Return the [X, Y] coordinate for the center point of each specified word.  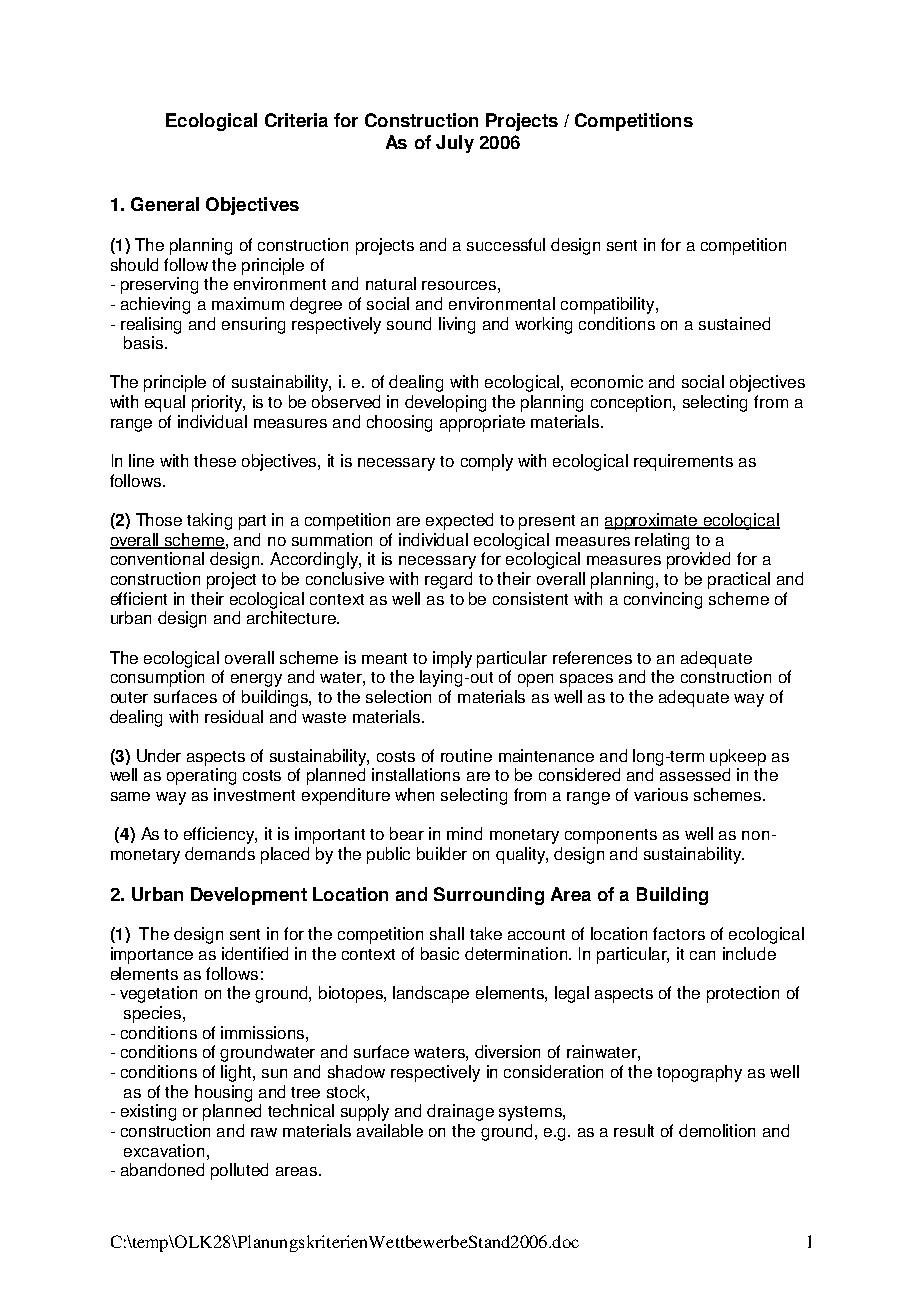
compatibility [609, 305]
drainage [460, 1112]
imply [452, 659]
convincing [663, 600]
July [455, 144]
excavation [164, 1150]
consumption [157, 678]
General [165, 204]
